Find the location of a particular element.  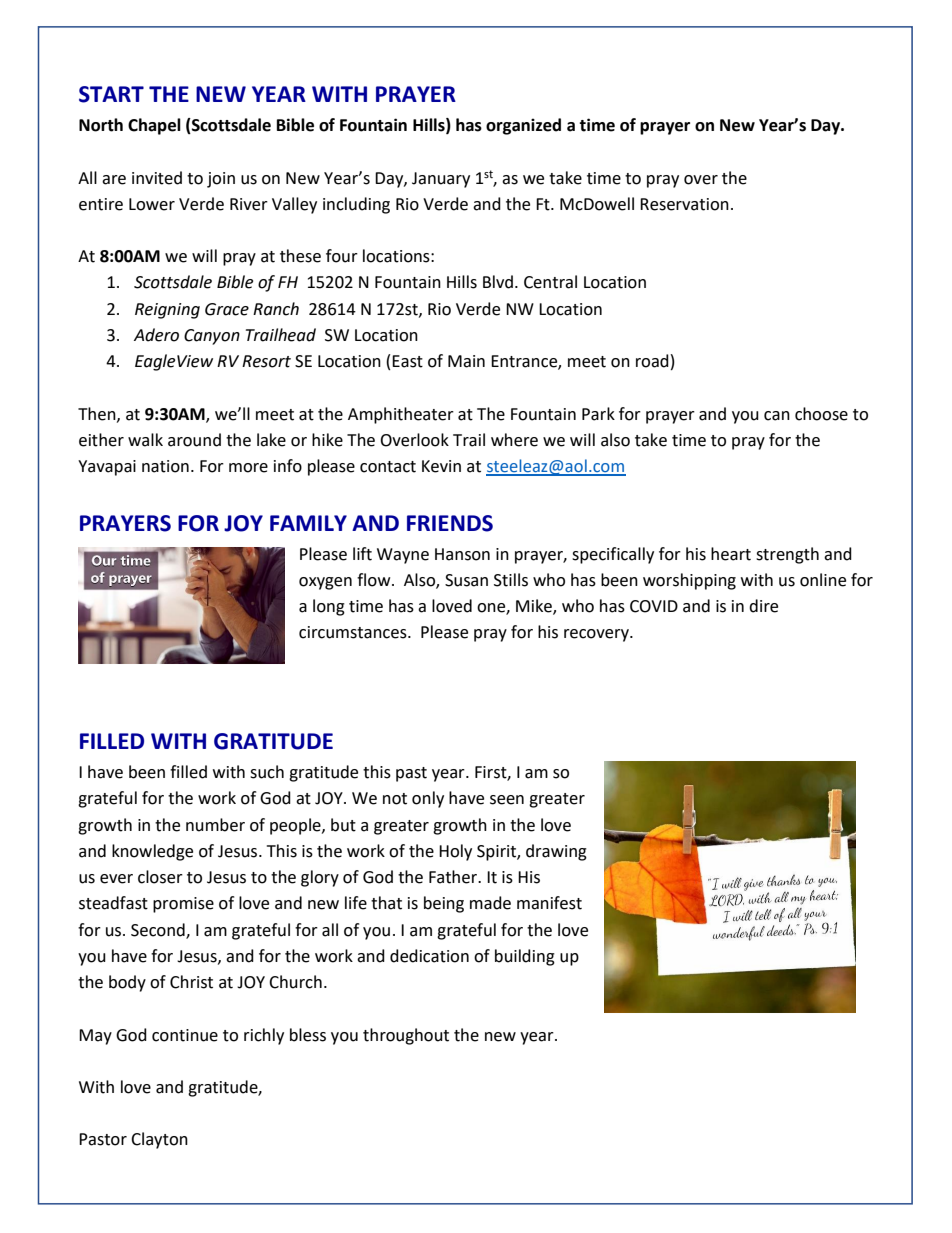

Susan is located at coordinates (466, 580).
